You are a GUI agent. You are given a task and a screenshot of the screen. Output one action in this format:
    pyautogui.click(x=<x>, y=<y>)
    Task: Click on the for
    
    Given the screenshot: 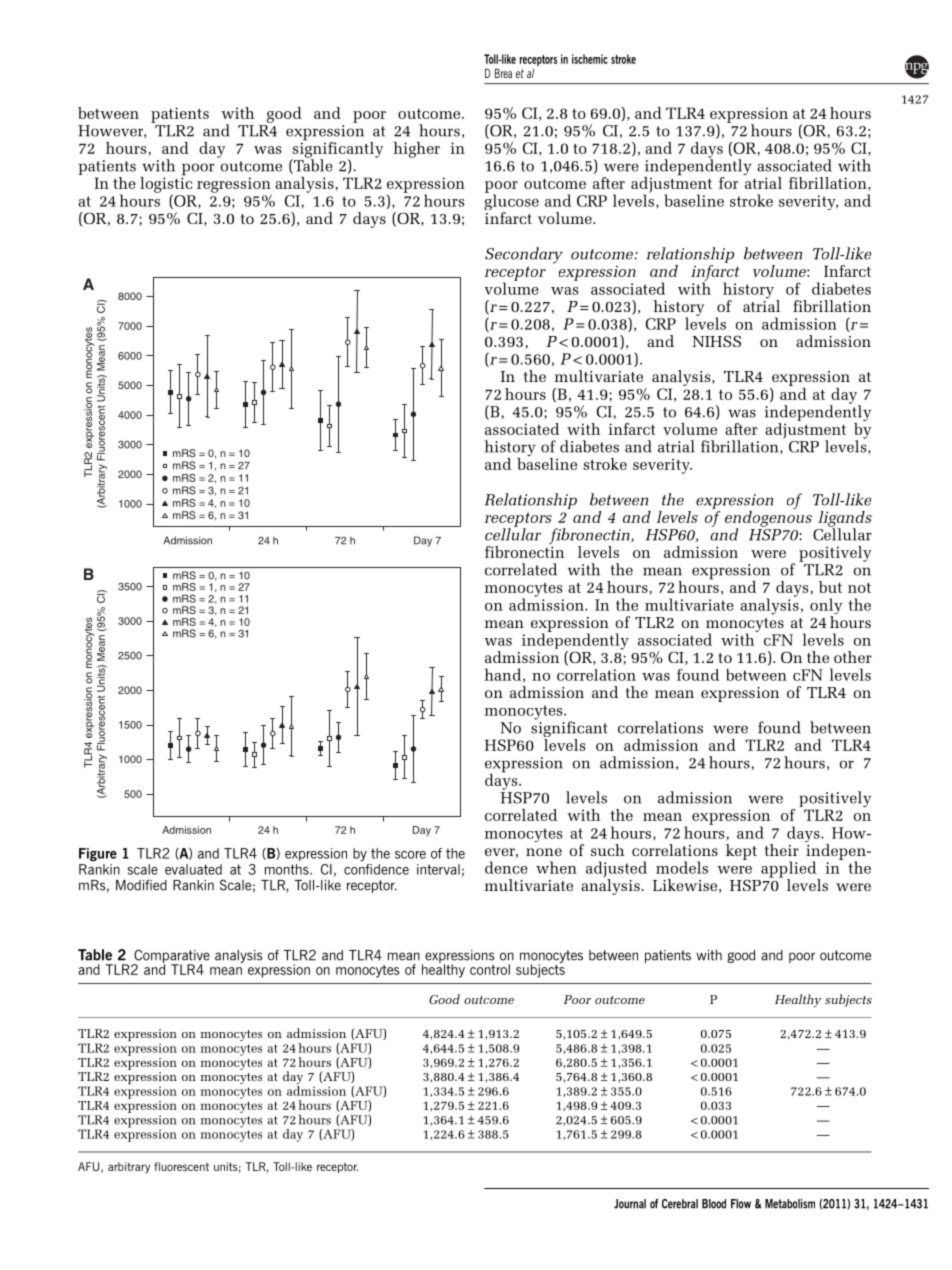 What is the action you would take?
    pyautogui.click(x=728, y=183)
